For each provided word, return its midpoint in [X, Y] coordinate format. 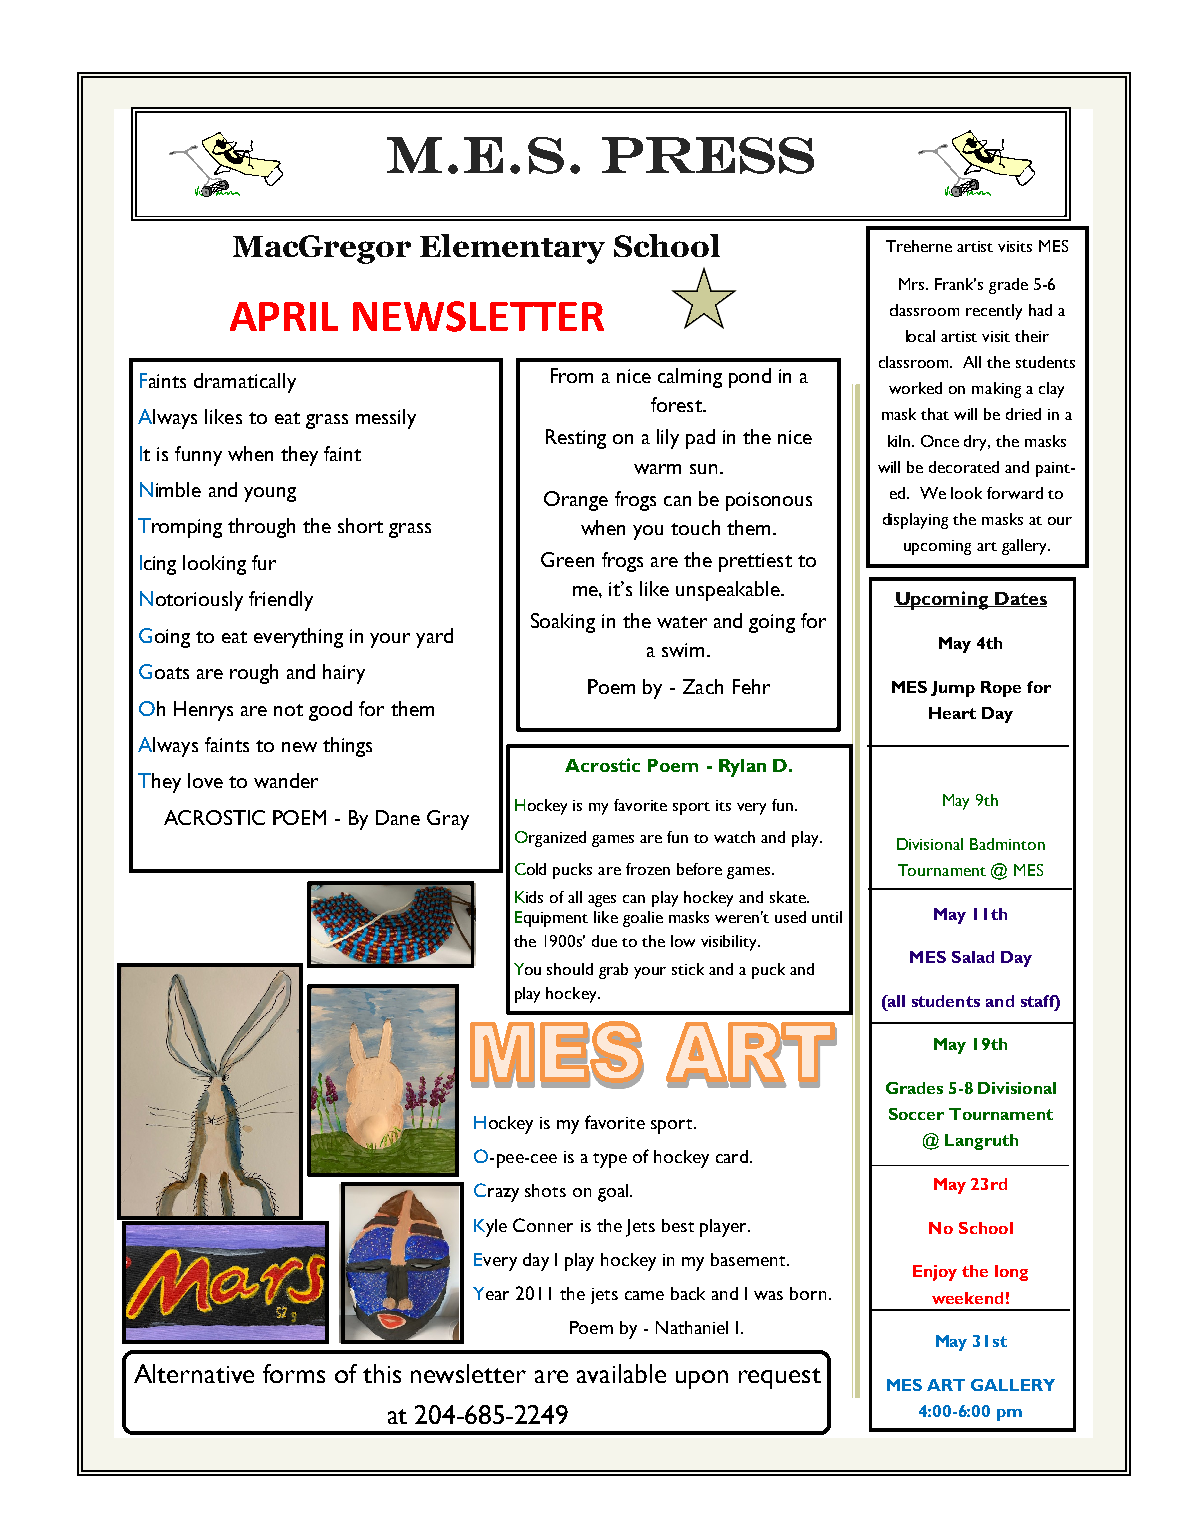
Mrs [913, 284]
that [935, 414]
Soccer [916, 1114]
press [708, 155]
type [610, 1160]
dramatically [245, 383]
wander [286, 780]
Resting [576, 439]
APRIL [284, 316]
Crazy [496, 1192]
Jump [953, 689]
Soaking [563, 623]
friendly [281, 601]
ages [602, 901]
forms [294, 1373]
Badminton [1007, 844]
